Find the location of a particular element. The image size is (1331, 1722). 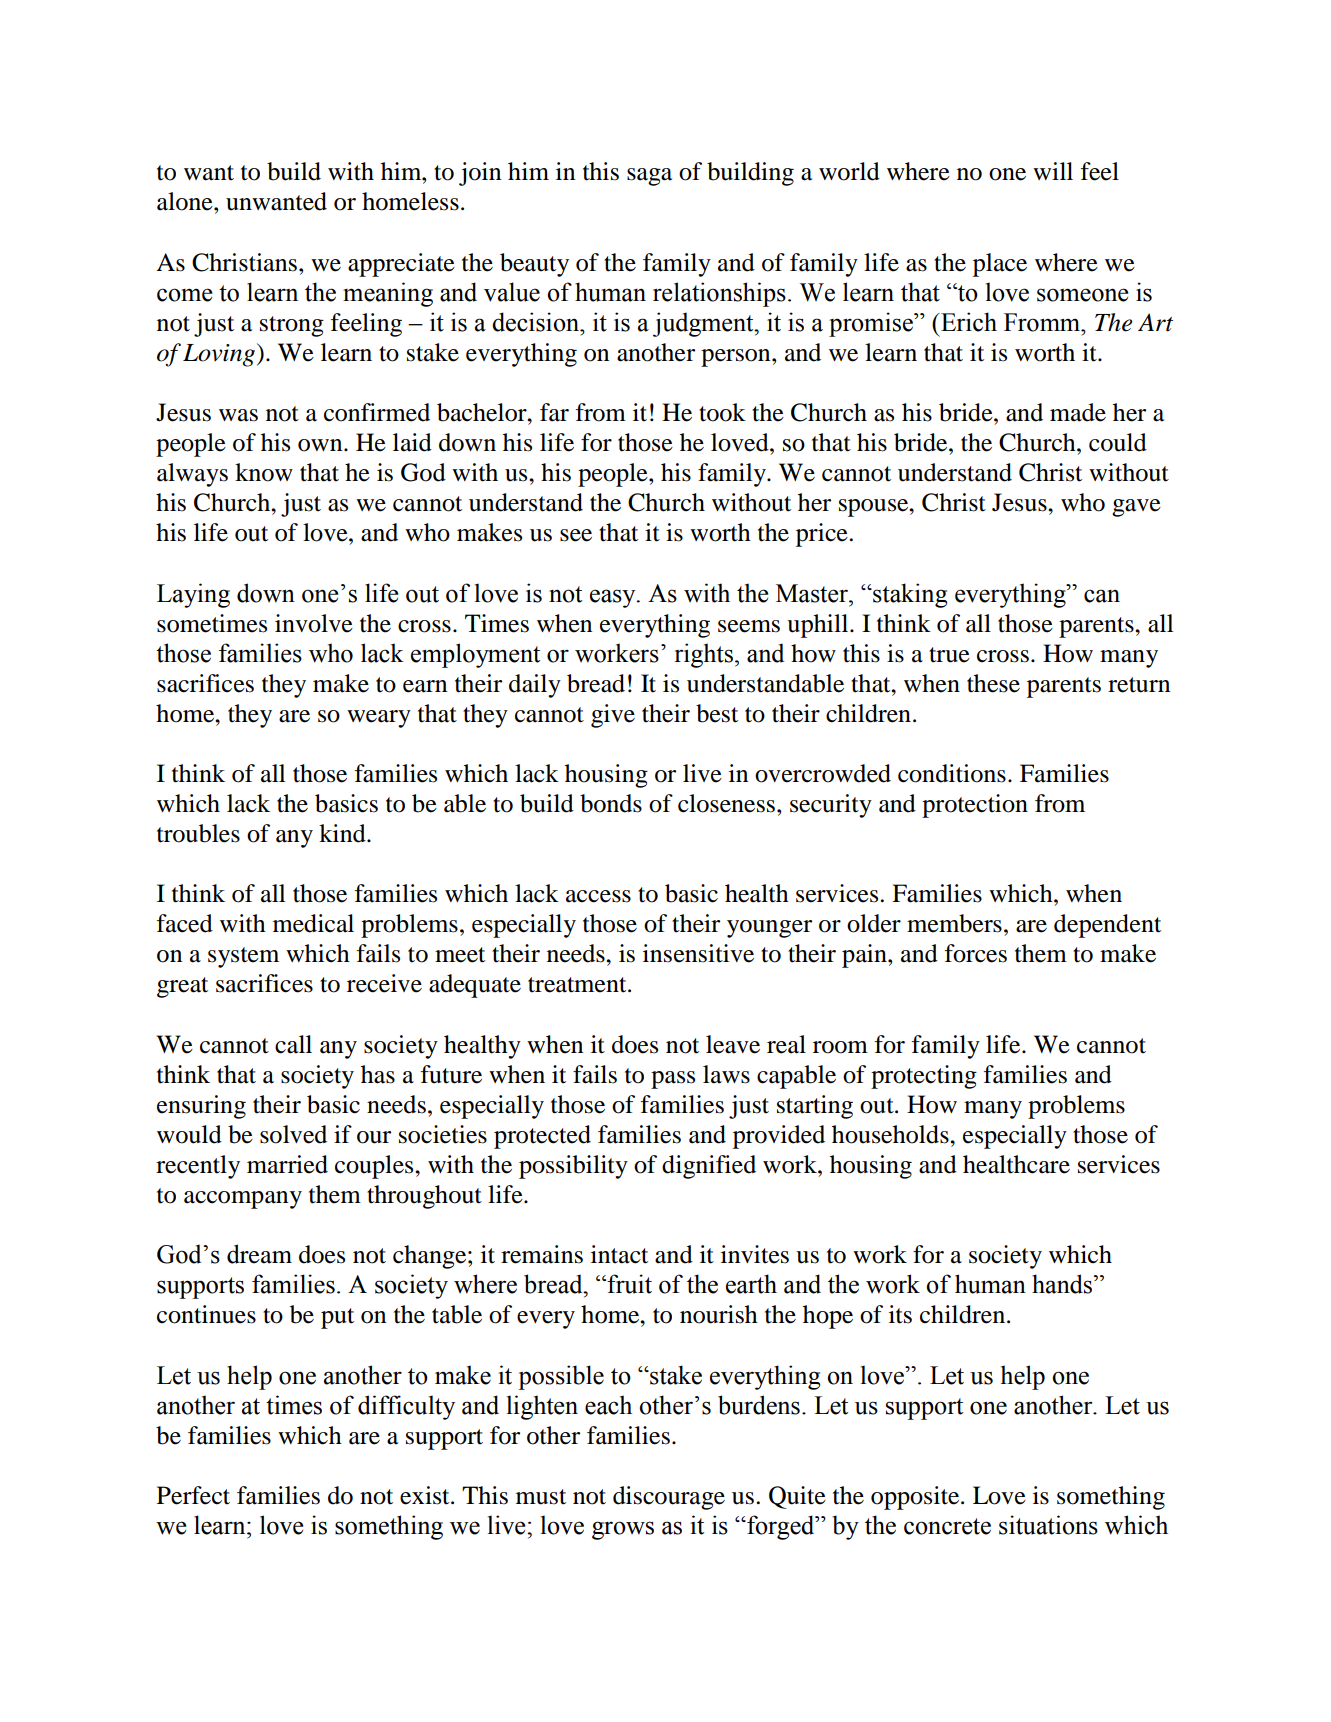

saga is located at coordinates (649, 177).
